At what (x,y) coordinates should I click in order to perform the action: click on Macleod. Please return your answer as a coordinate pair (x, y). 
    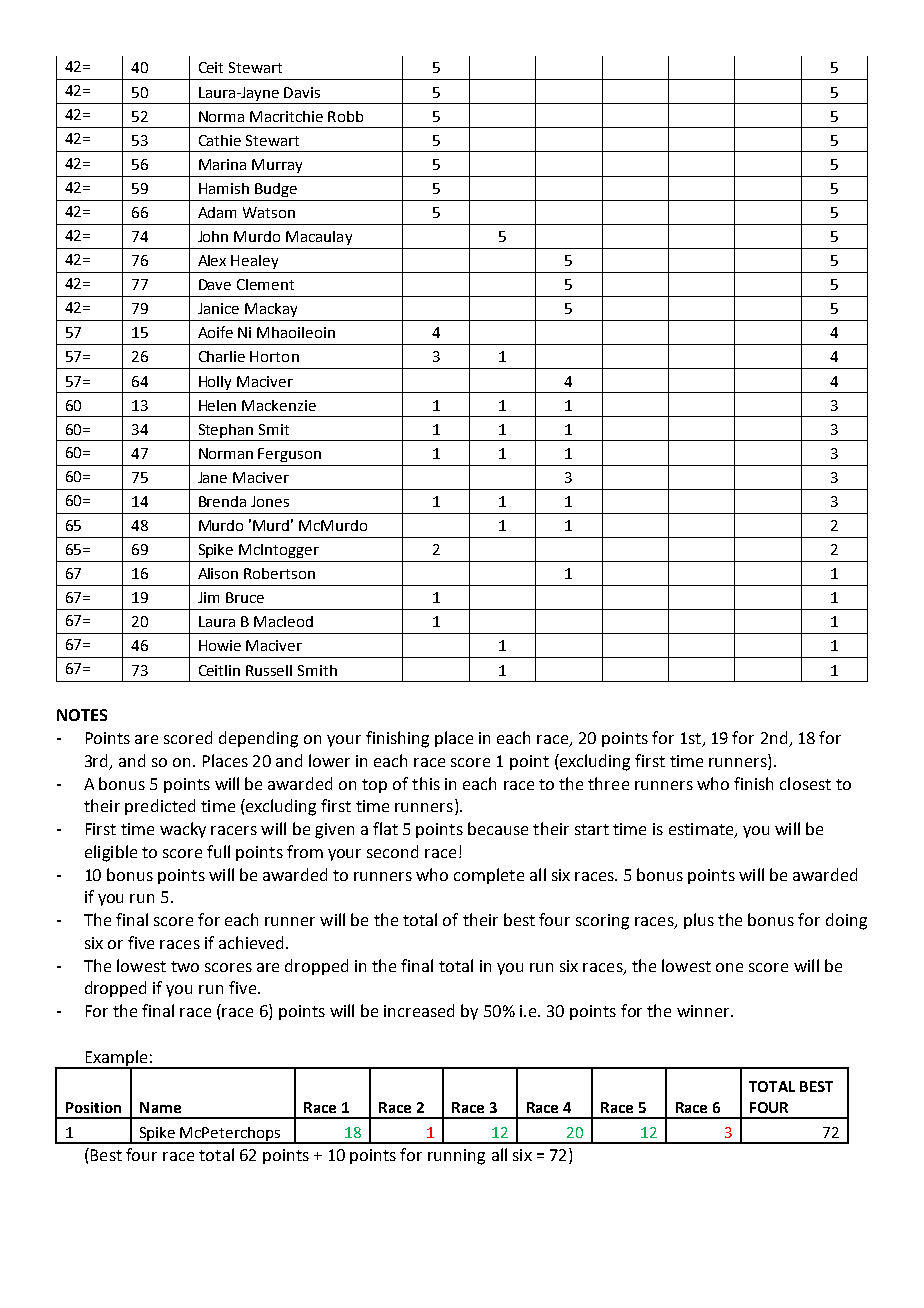
    Looking at the image, I should click on (283, 621).
